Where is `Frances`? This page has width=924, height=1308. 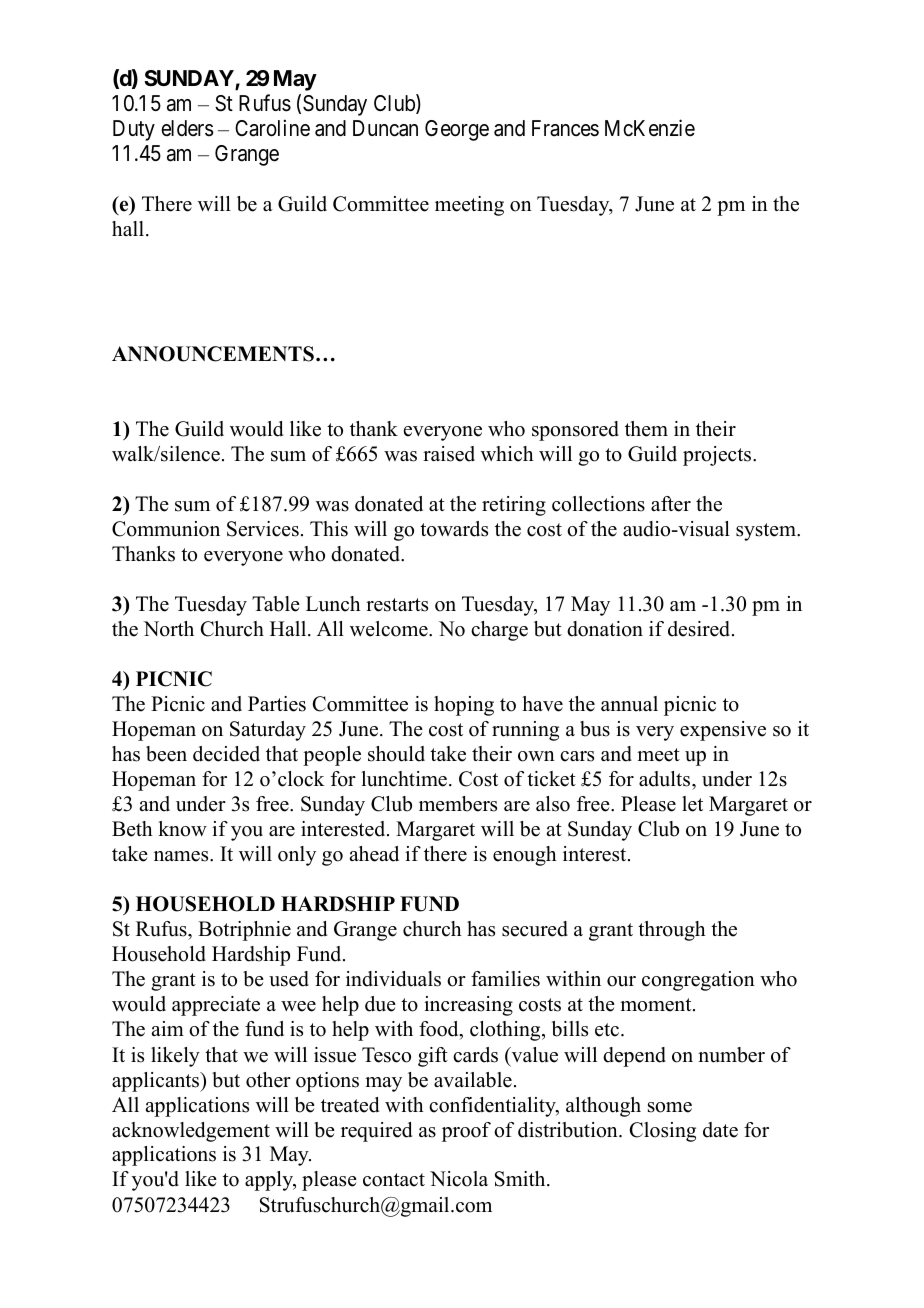 Frances is located at coordinates (565, 128).
